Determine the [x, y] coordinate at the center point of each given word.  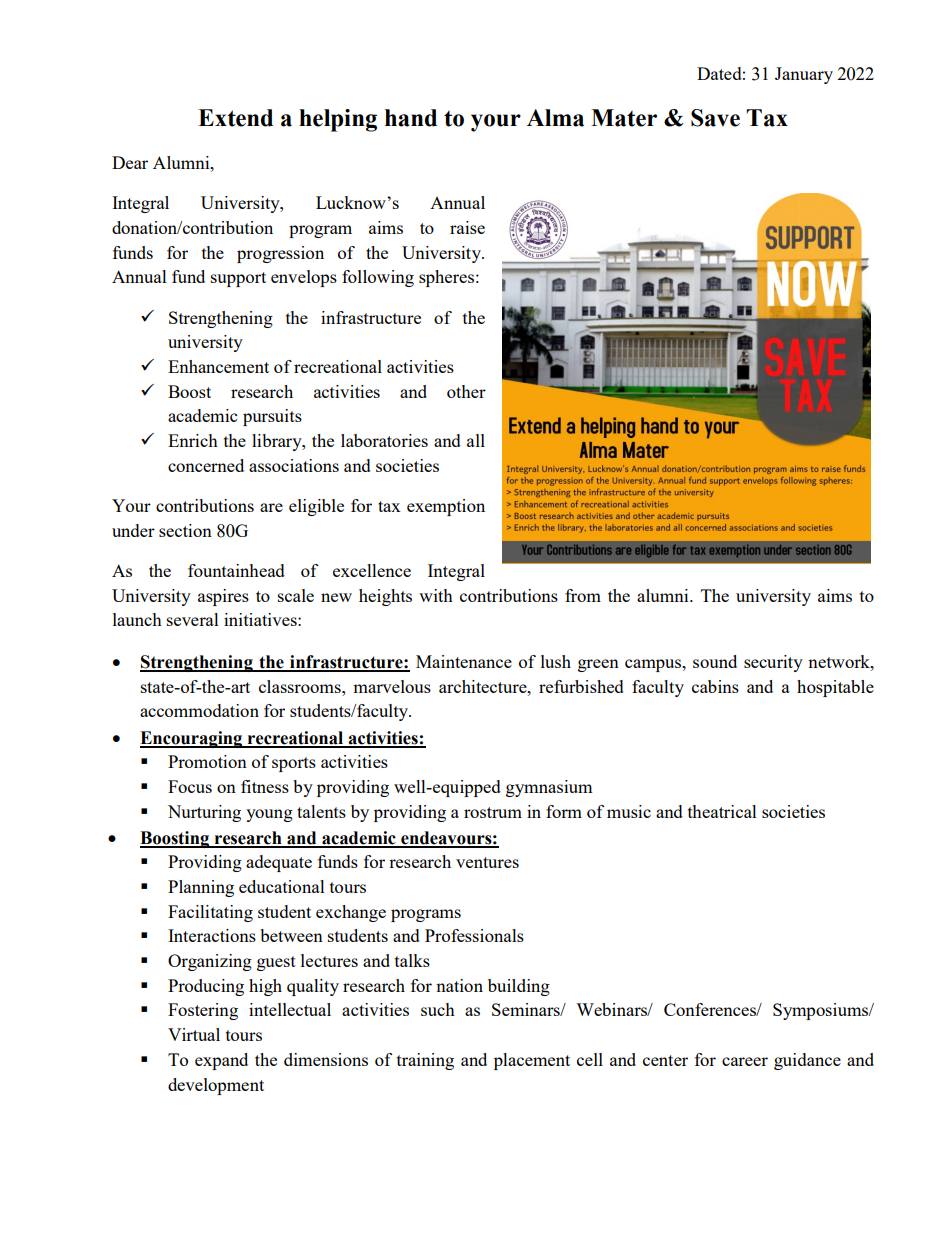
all [476, 440]
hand [411, 118]
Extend [235, 118]
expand [221, 1061]
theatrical [722, 811]
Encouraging [192, 739]
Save [715, 118]
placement [532, 1061]
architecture [484, 686]
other [466, 391]
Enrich [193, 440]
